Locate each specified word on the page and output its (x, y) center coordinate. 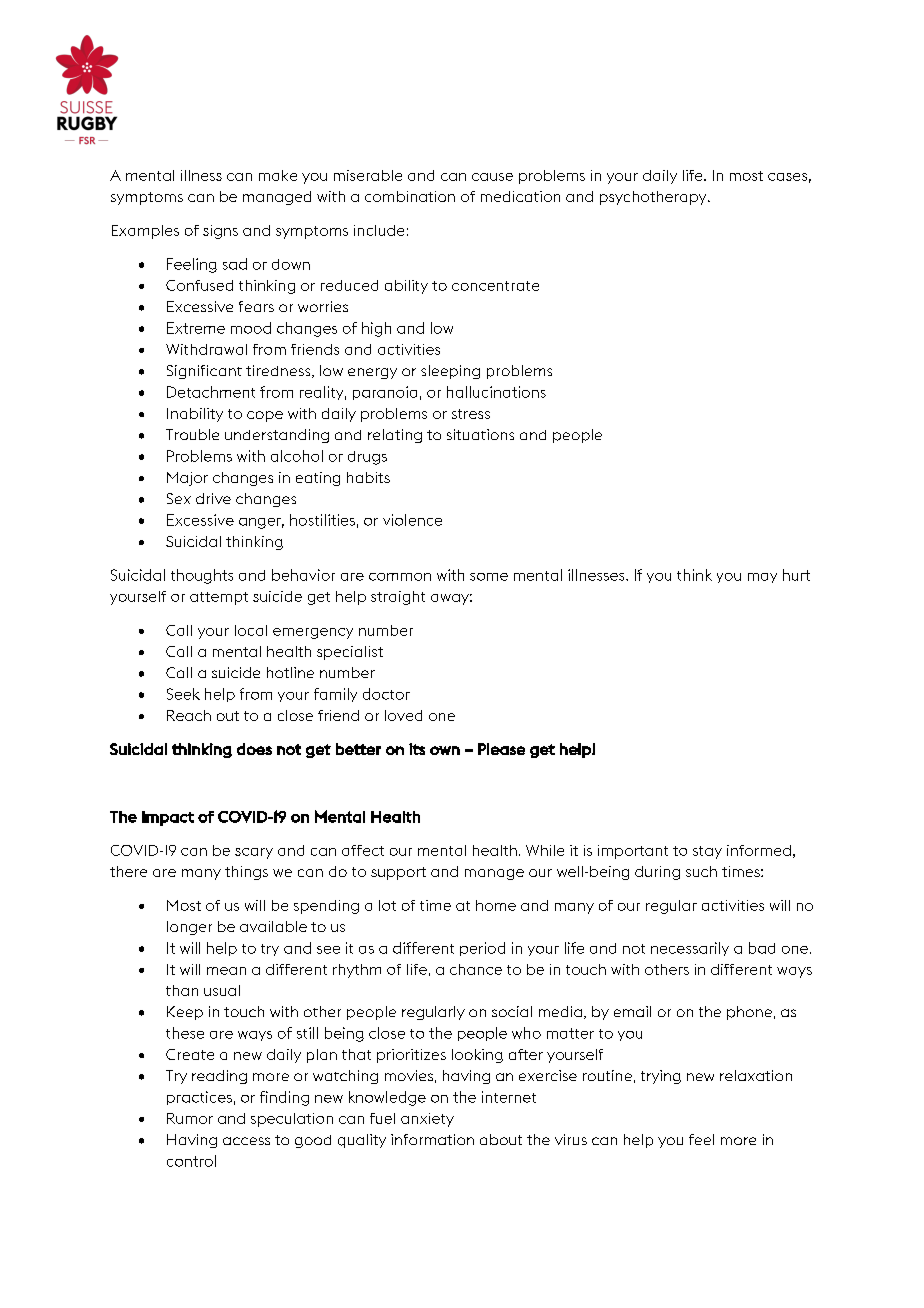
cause (492, 177)
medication (520, 196)
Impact (168, 818)
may (762, 578)
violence (412, 520)
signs (220, 232)
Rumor (190, 1118)
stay (707, 852)
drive (213, 498)
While (545, 850)
